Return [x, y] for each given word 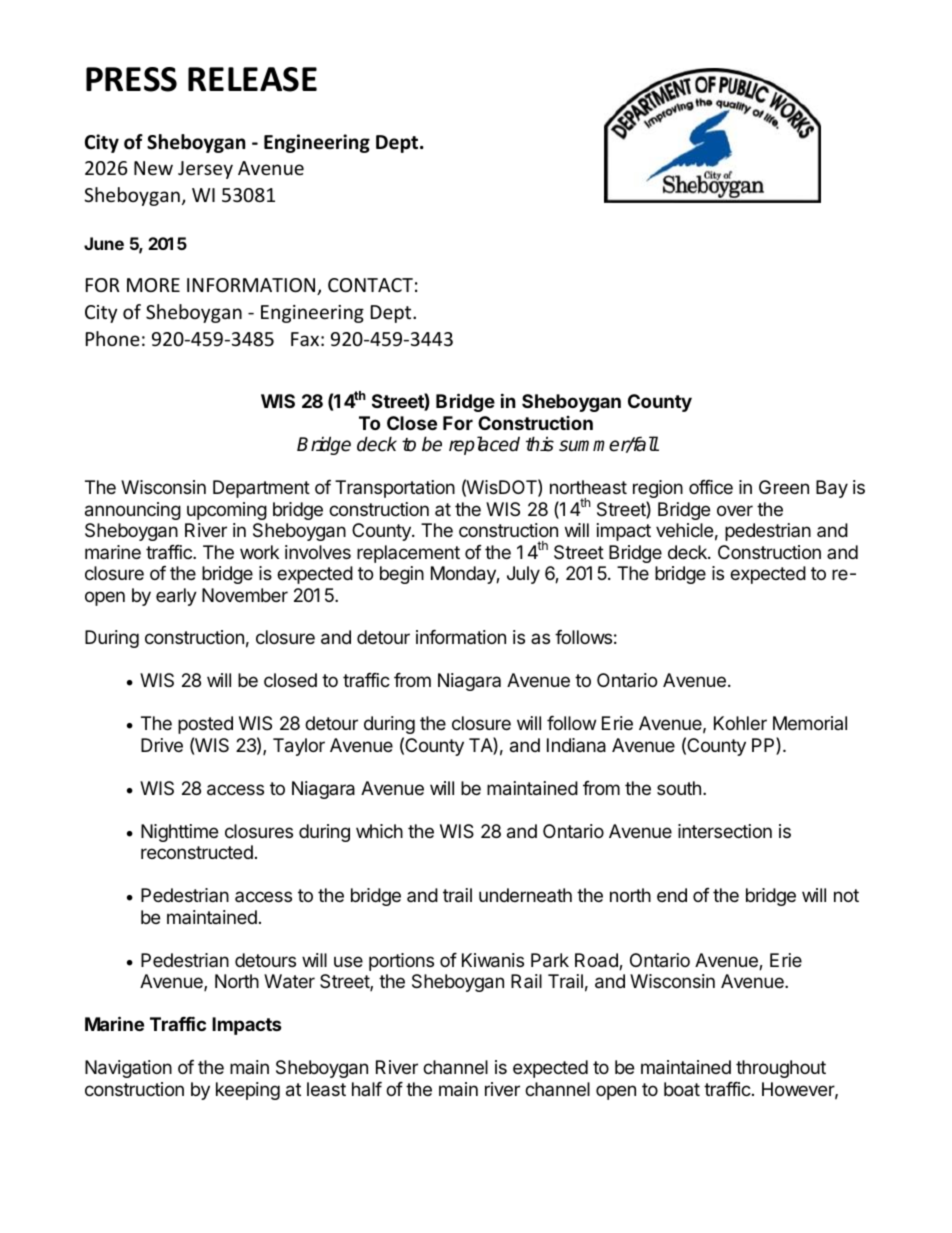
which [379, 831]
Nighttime [179, 833]
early [176, 597]
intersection [725, 831]
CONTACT [370, 285]
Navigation [128, 1069]
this [540, 444]
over [735, 510]
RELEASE [252, 79]
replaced [484, 445]
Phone [113, 338]
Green [784, 487]
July [523, 575]
